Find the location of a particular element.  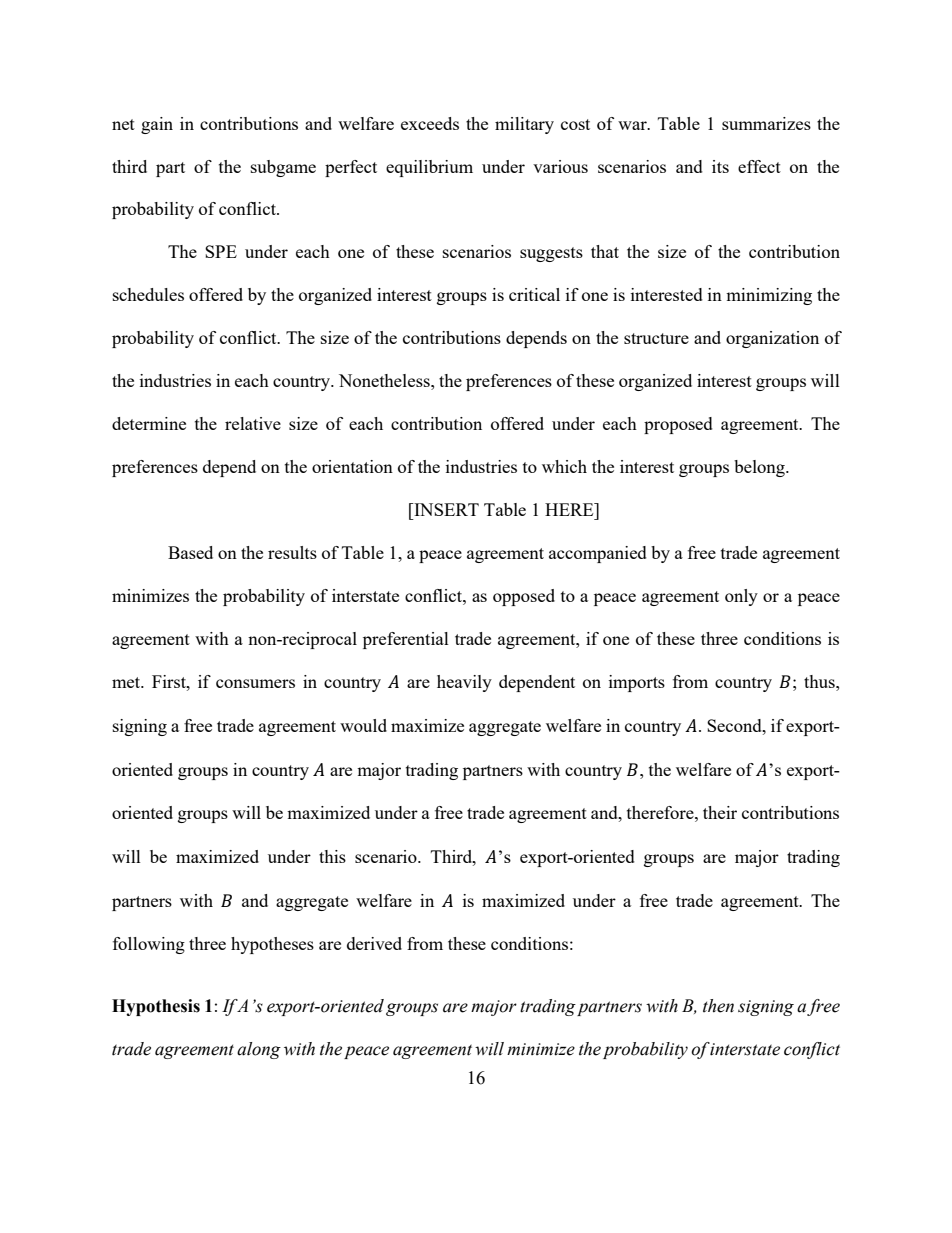

gain is located at coordinates (157, 125).
